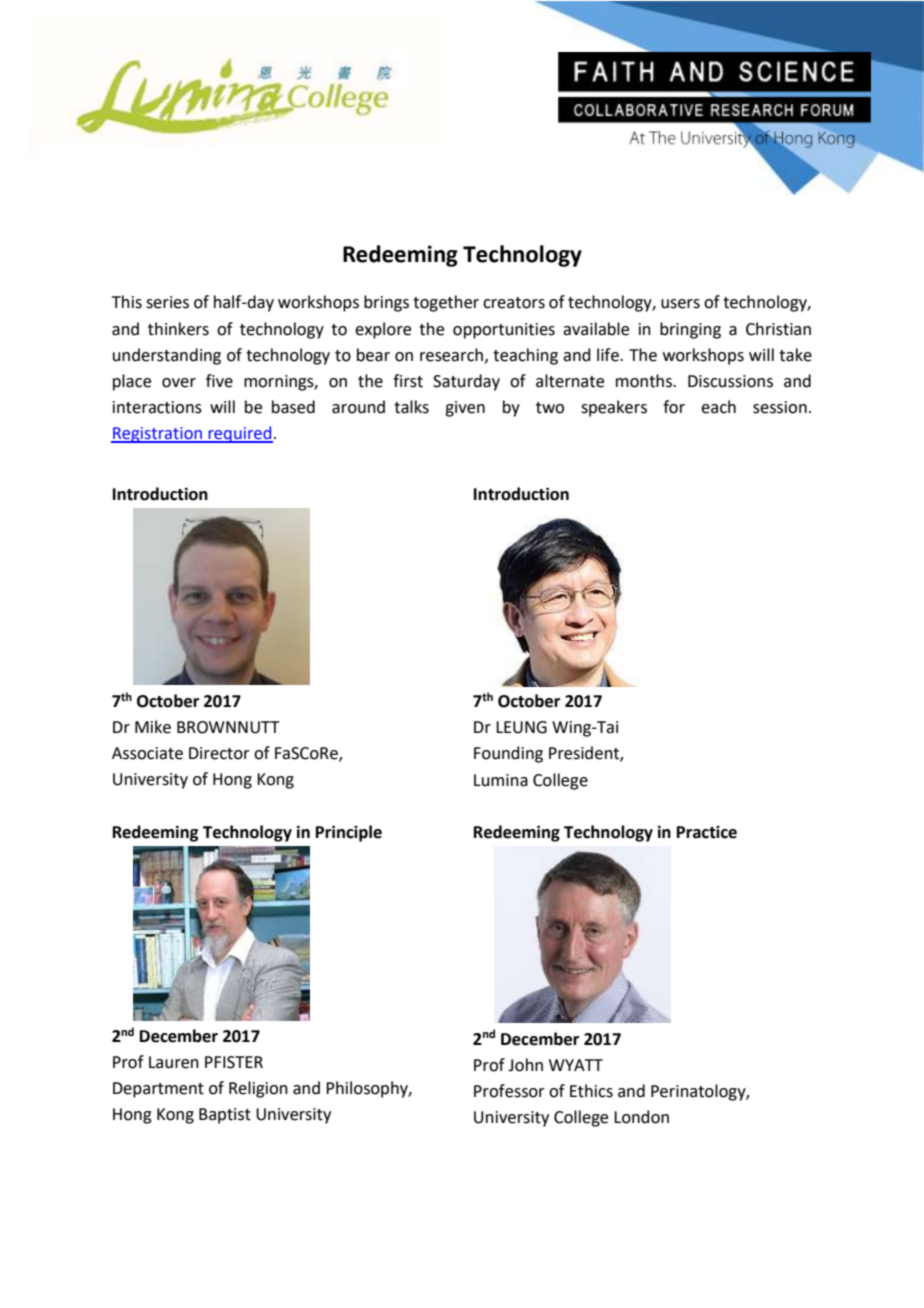 This page has width=924, height=1308. I want to click on Mike, so click(153, 727).
